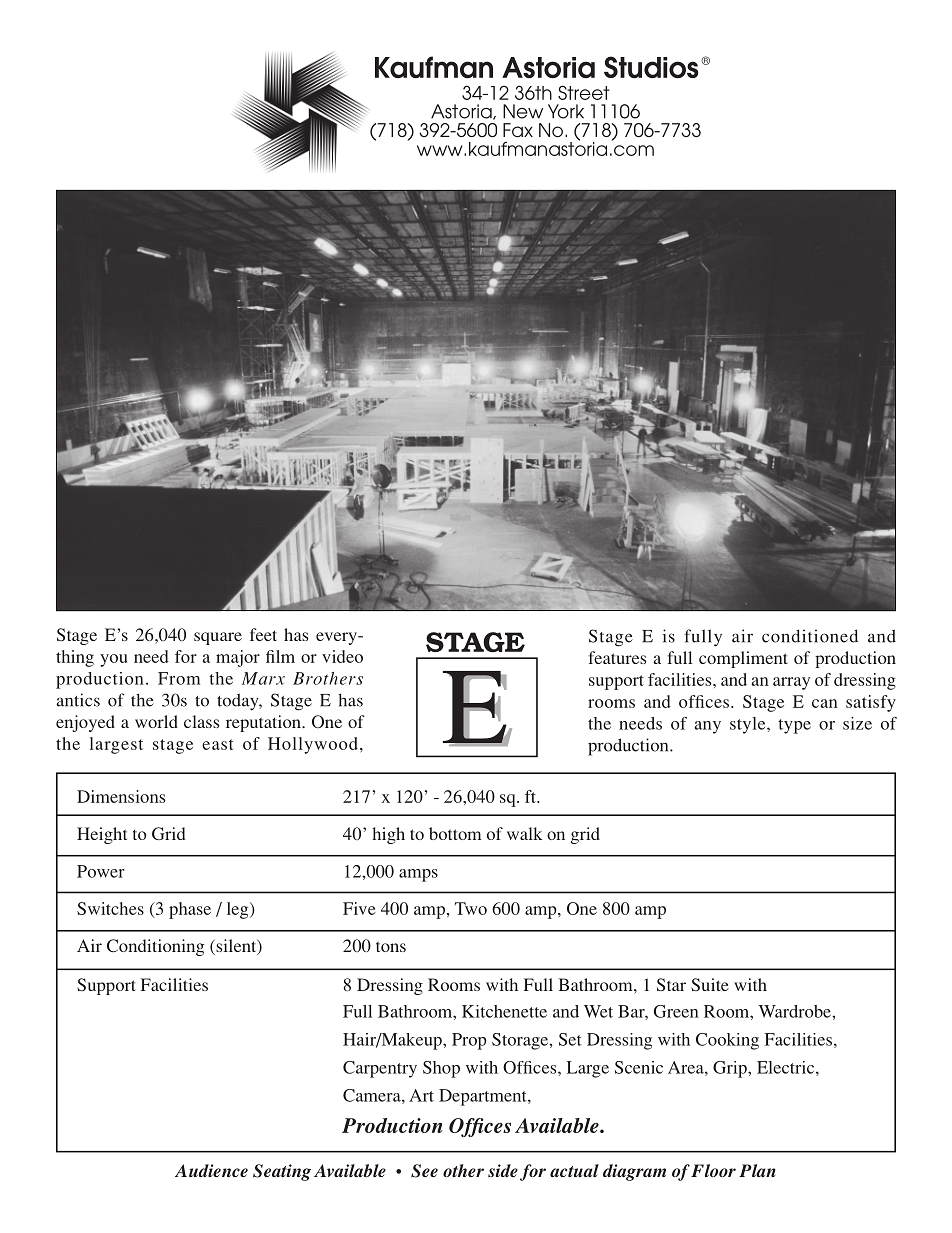 Image resolution: width=952 pixels, height=1233 pixels. I want to click on New, so click(523, 111).
